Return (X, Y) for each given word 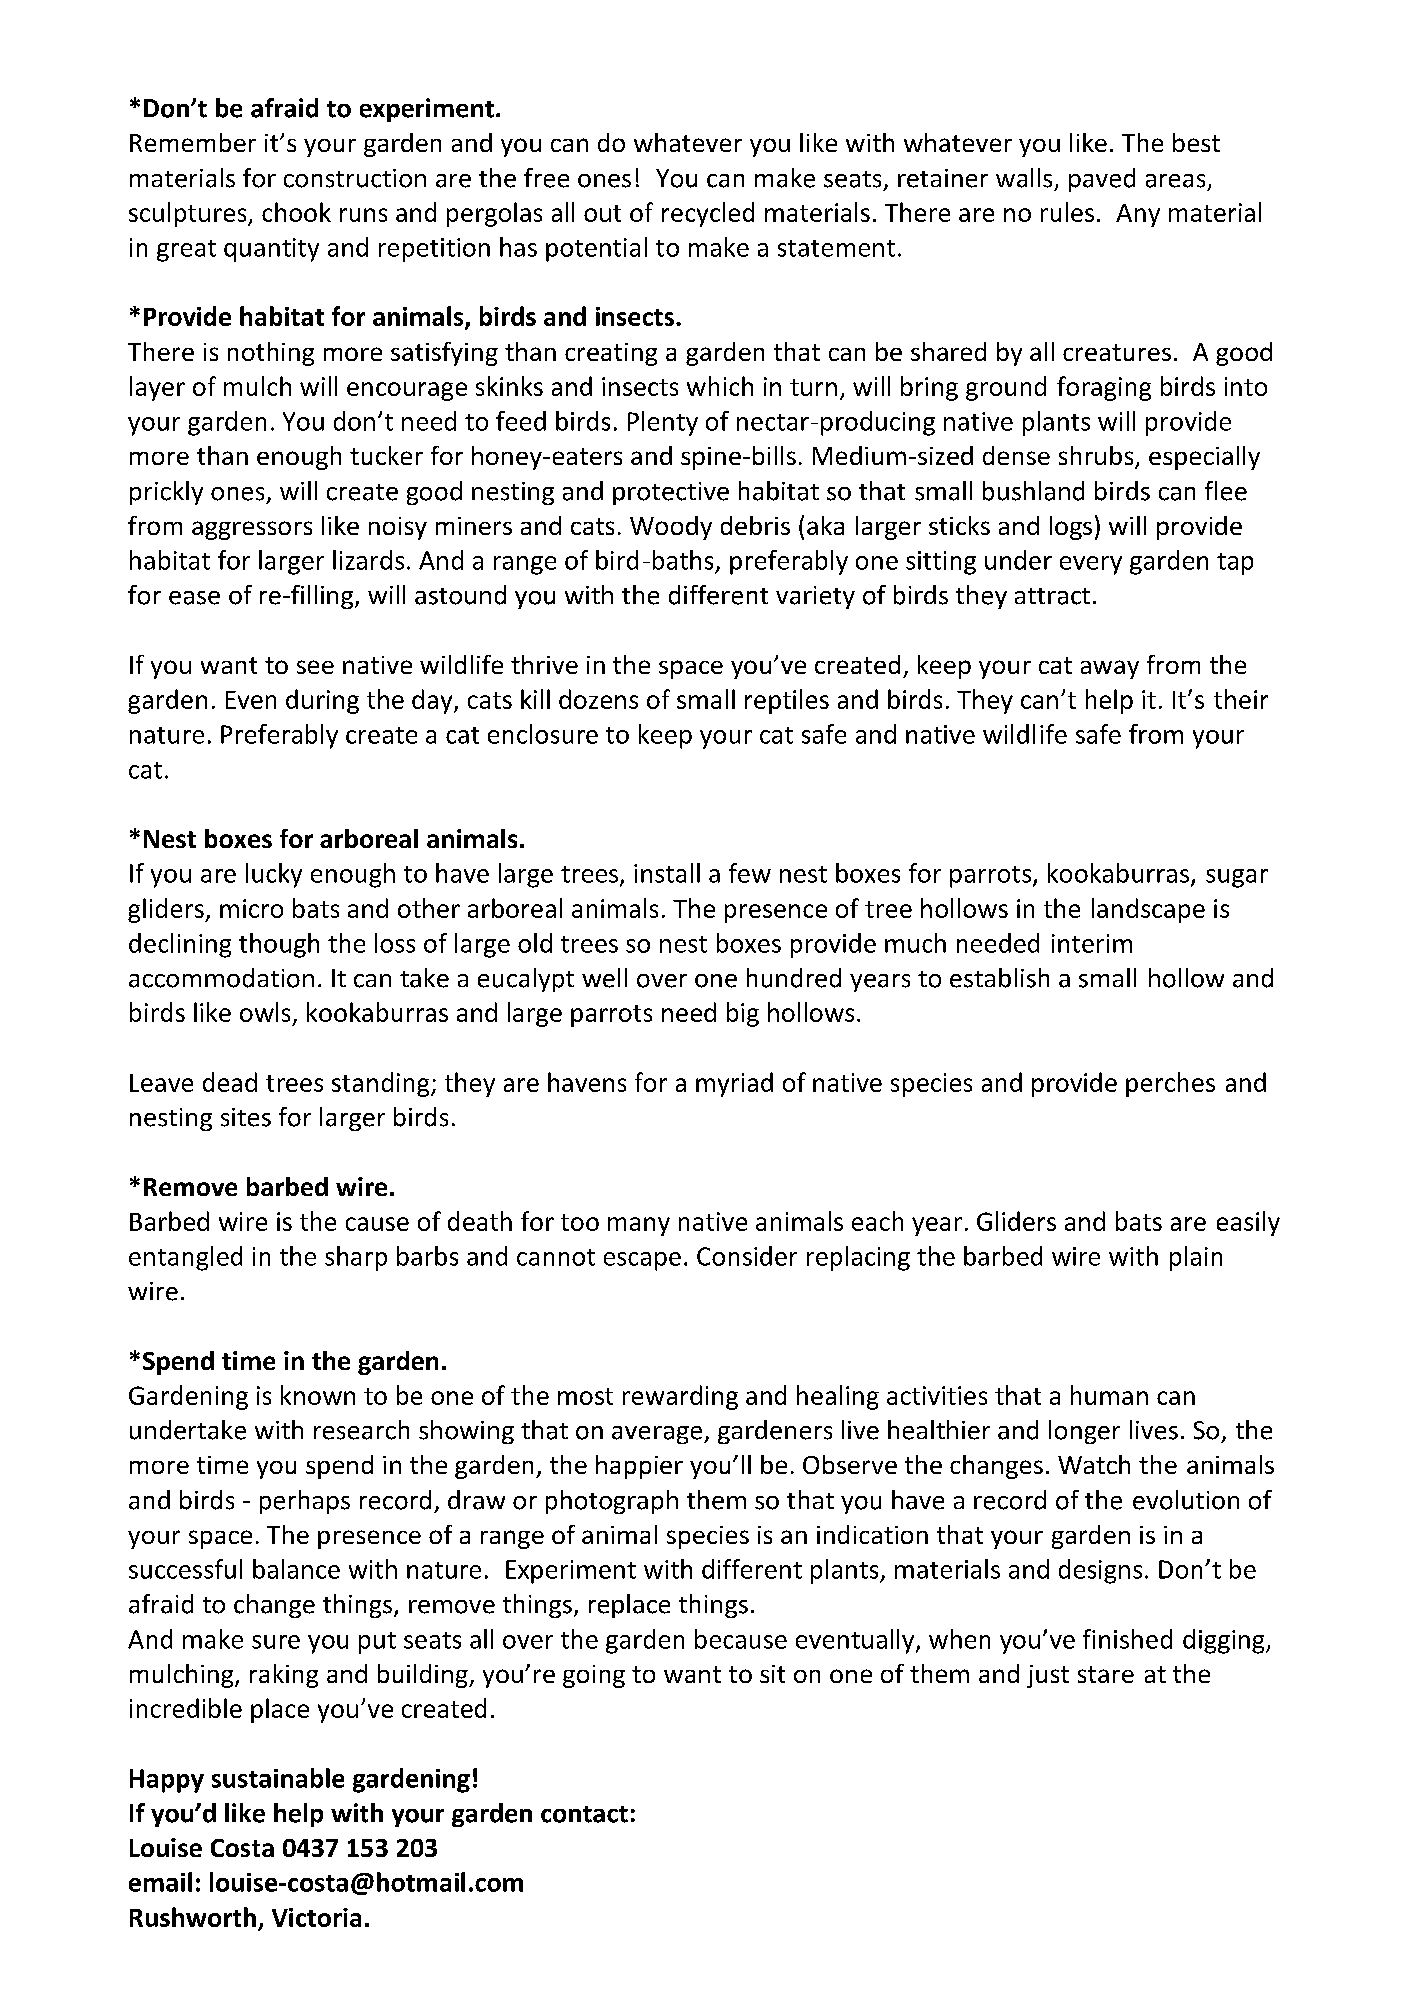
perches (1170, 1084)
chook (296, 212)
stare (1106, 1674)
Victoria (316, 1917)
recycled (708, 214)
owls (265, 1012)
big (743, 1014)
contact (584, 1814)
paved (1102, 180)
